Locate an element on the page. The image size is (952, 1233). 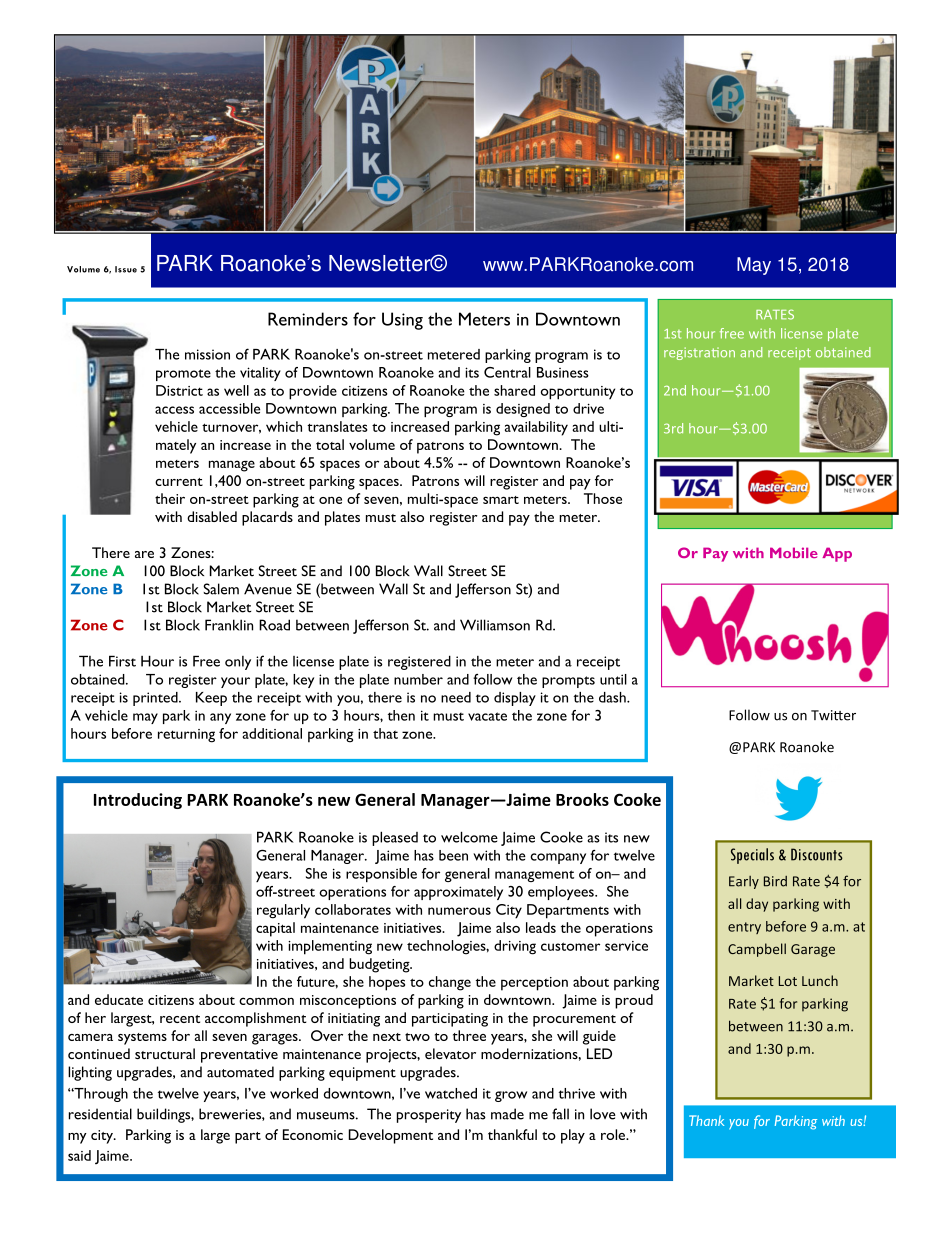
Issue is located at coordinates (126, 269).
